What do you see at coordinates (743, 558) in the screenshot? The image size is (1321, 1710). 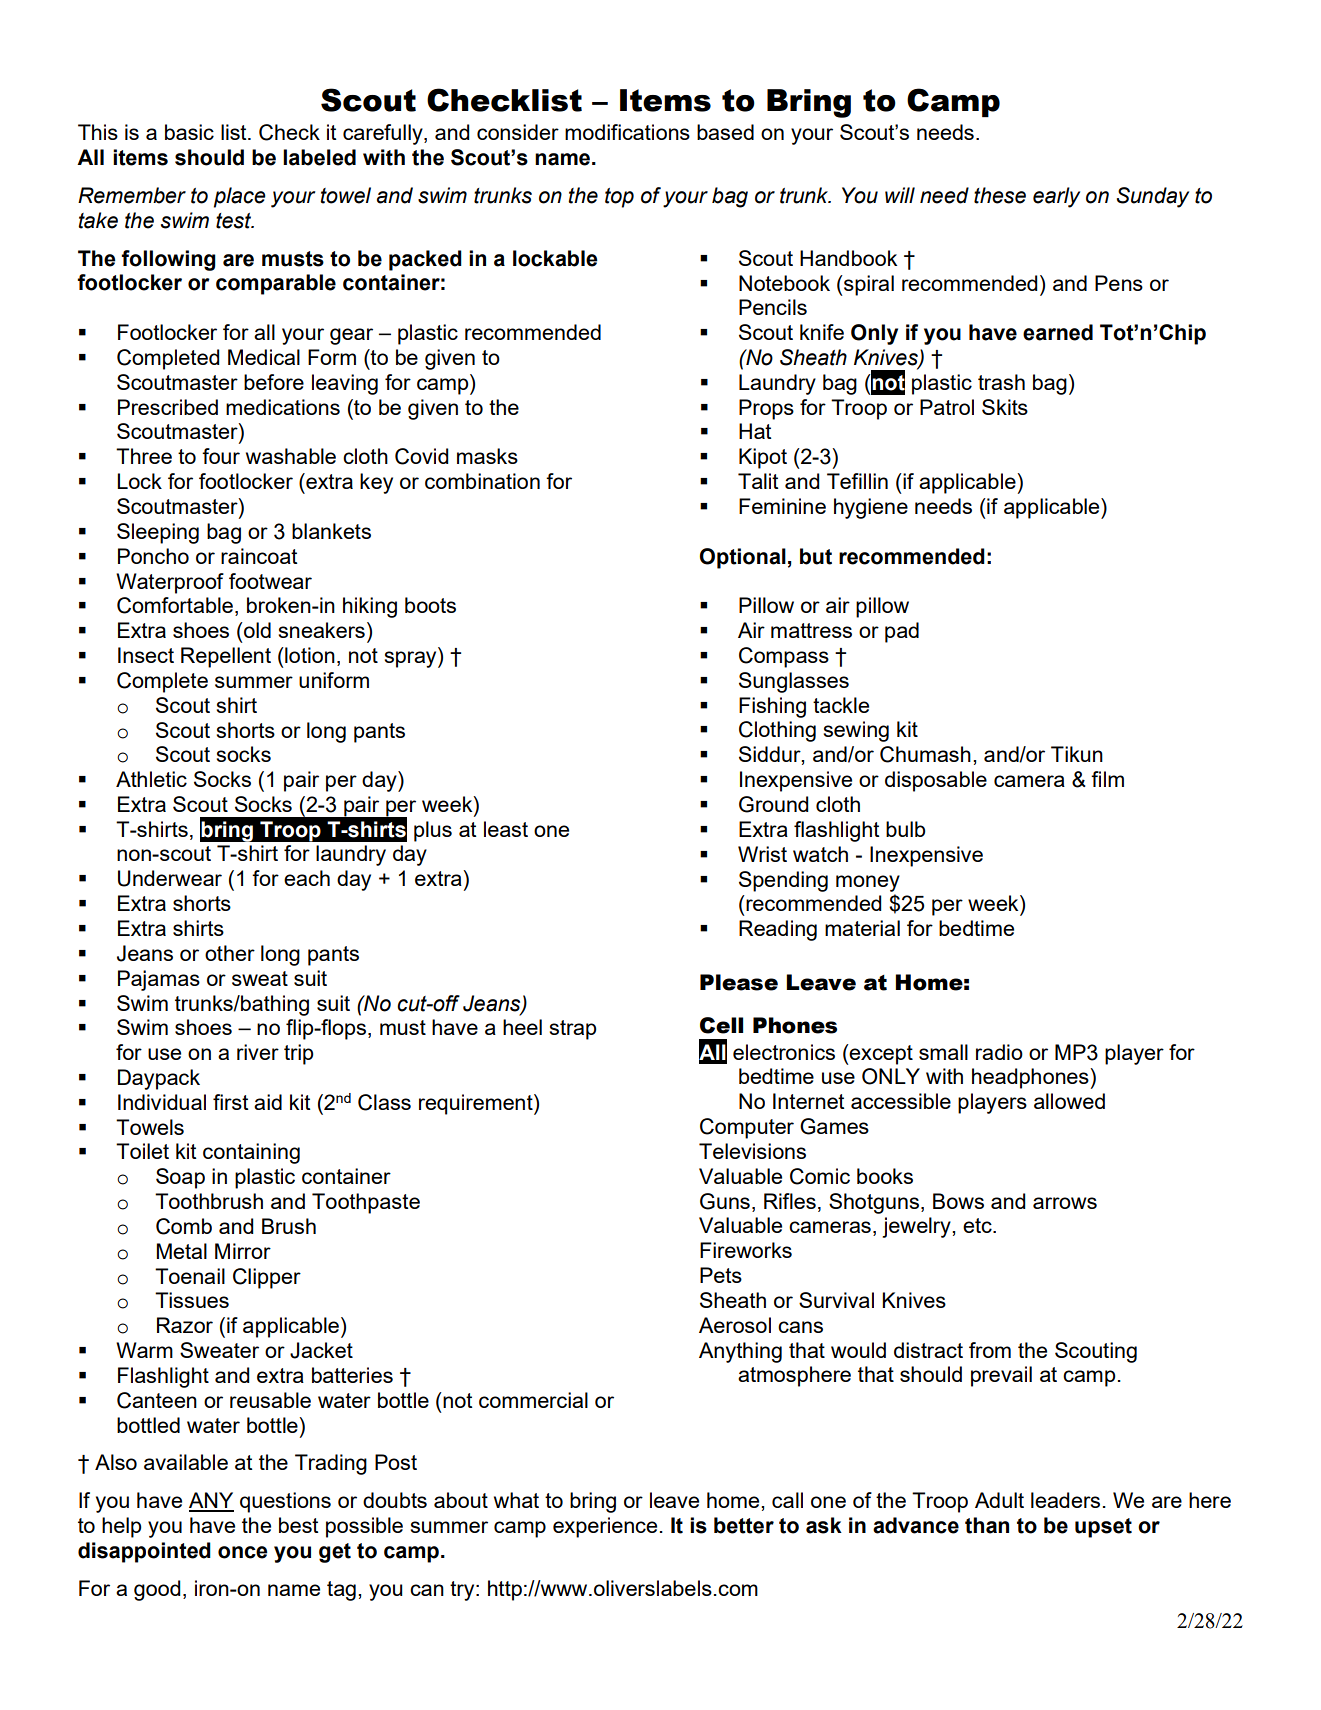 I see `Optional` at bounding box center [743, 558].
